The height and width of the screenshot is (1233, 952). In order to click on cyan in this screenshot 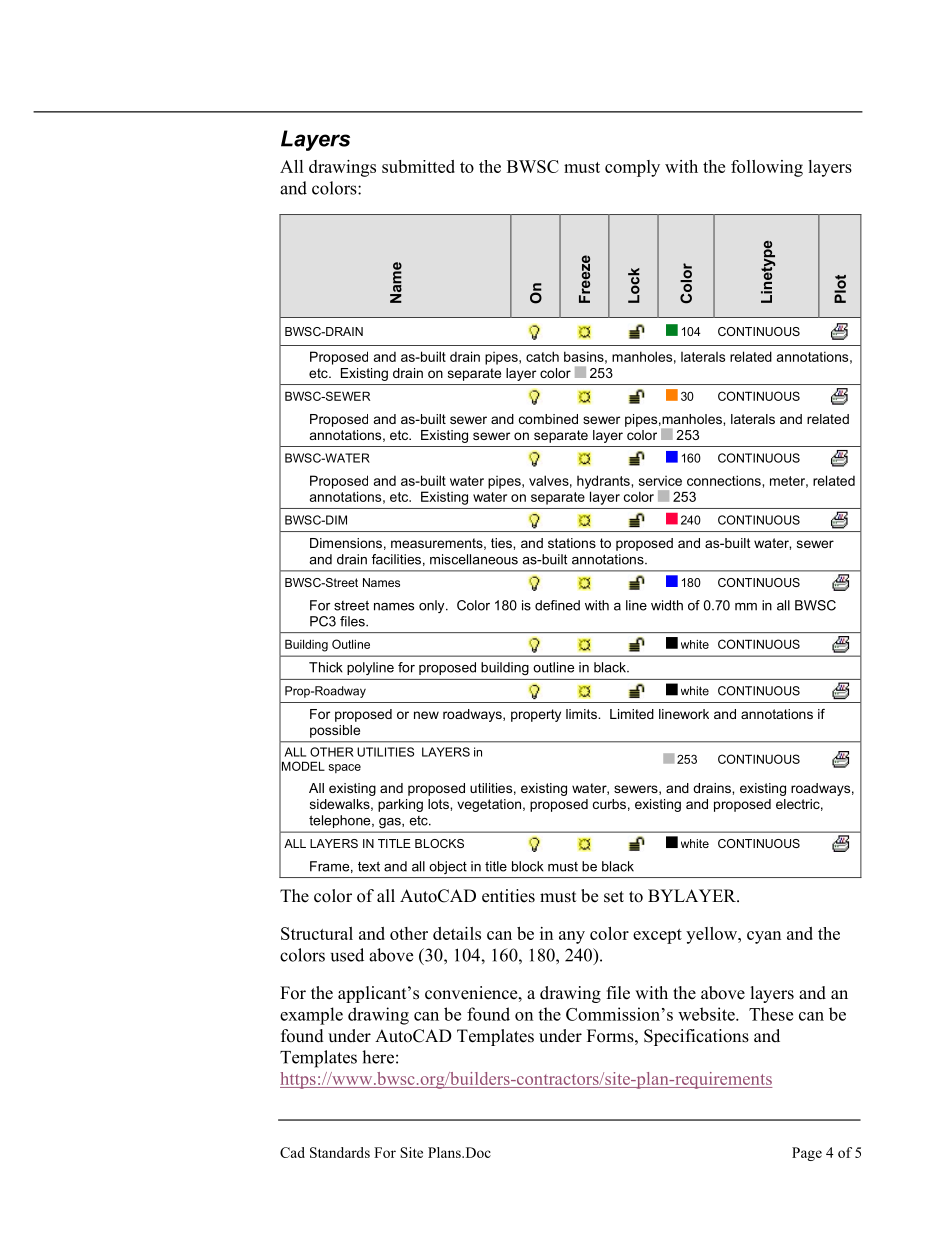, I will do `click(764, 937)`.
